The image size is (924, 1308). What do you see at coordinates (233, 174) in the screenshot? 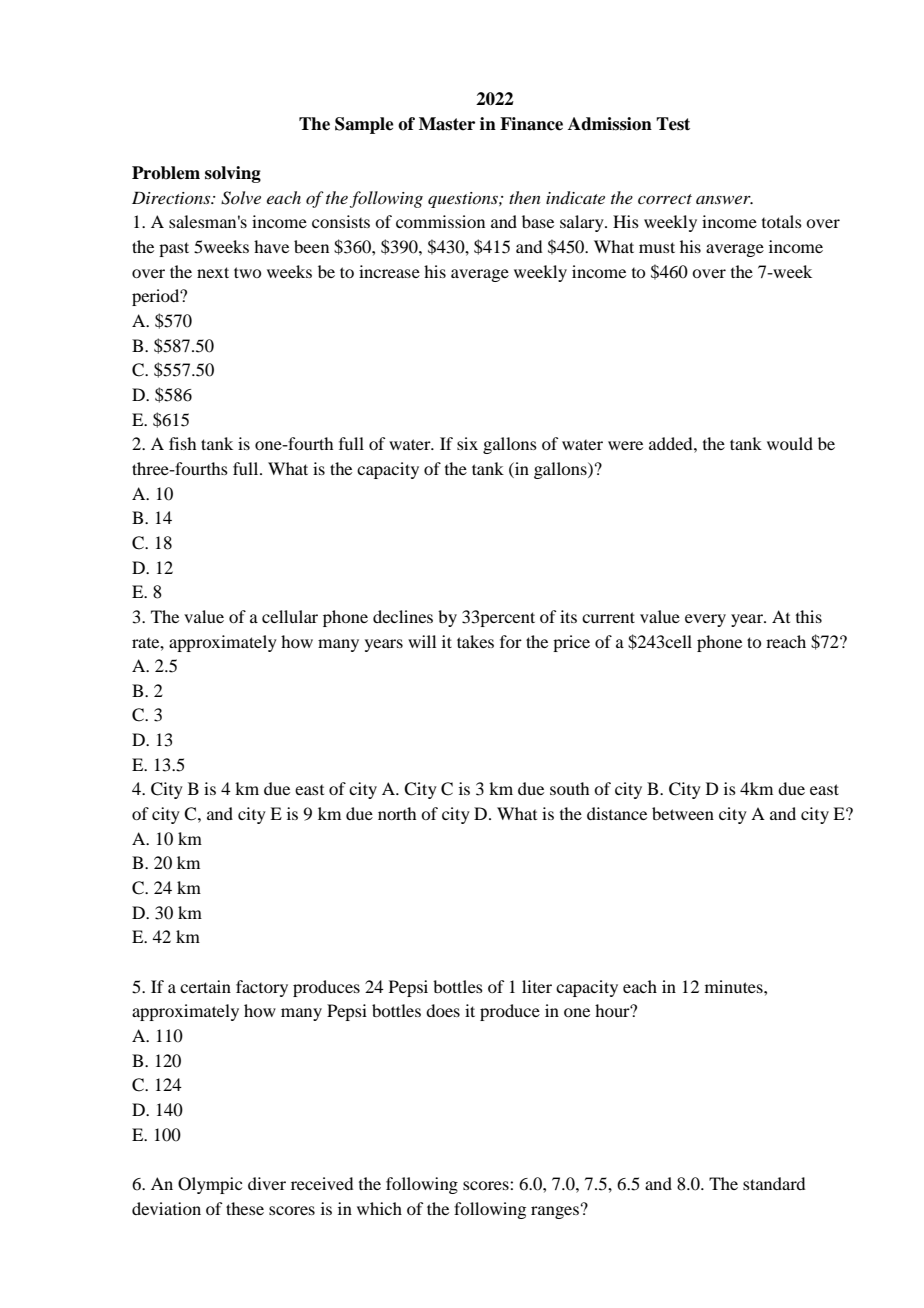
I see `solving` at bounding box center [233, 174].
